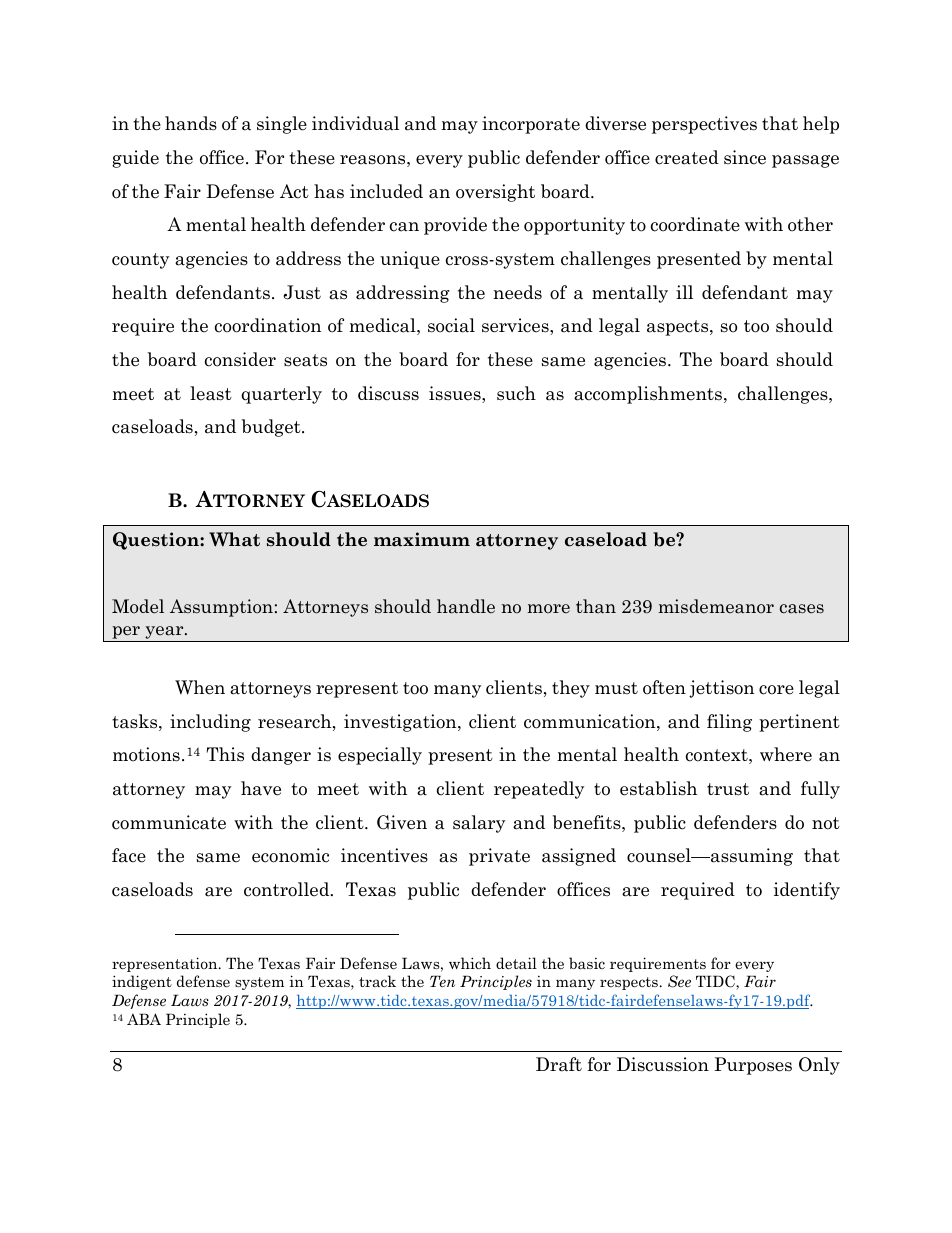 The image size is (952, 1233). Describe the element at coordinates (745, 157) in the screenshot. I see `since` at that location.
